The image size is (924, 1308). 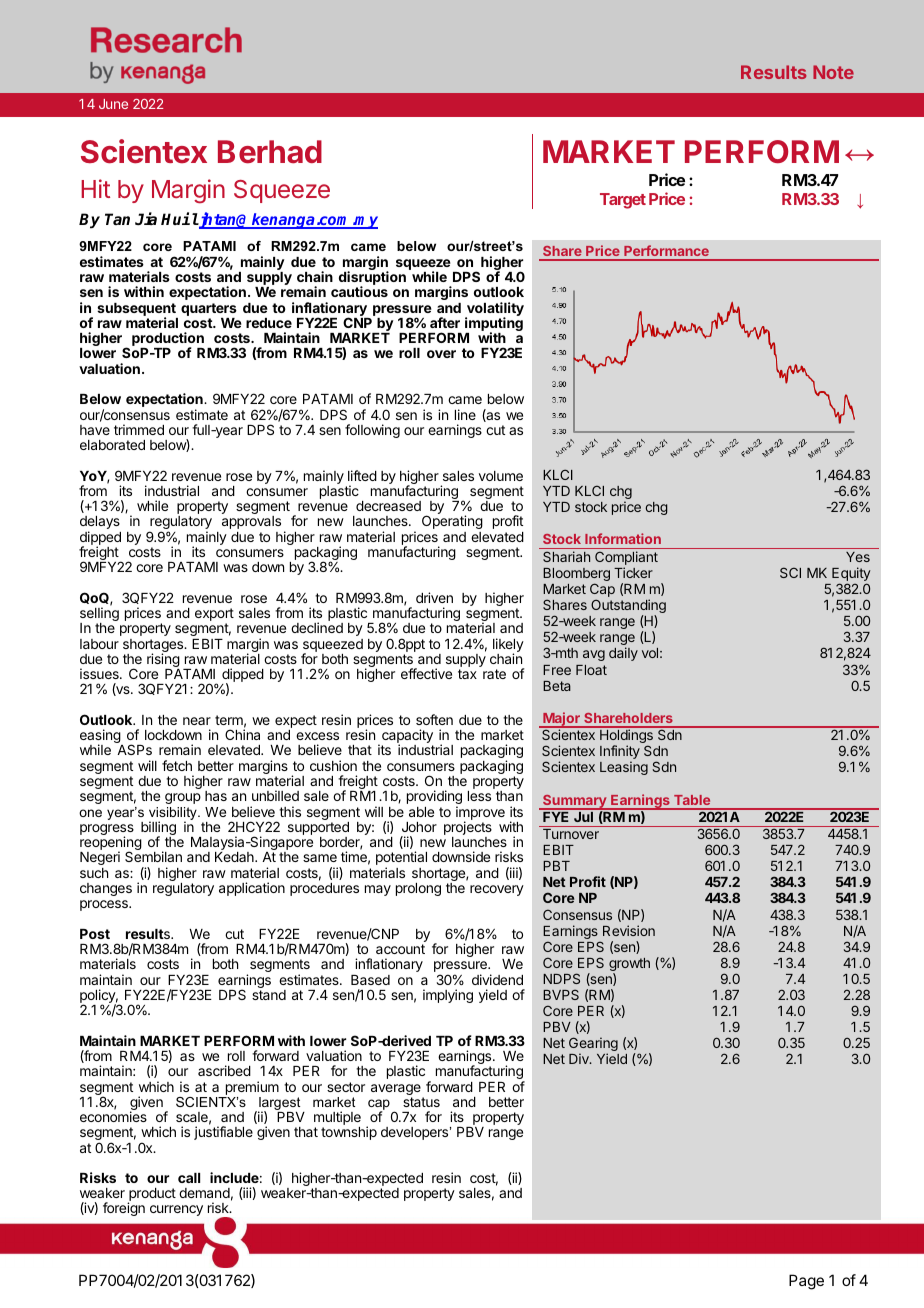 What do you see at coordinates (224, 1070) in the screenshot?
I see `ascribed` at bounding box center [224, 1070].
